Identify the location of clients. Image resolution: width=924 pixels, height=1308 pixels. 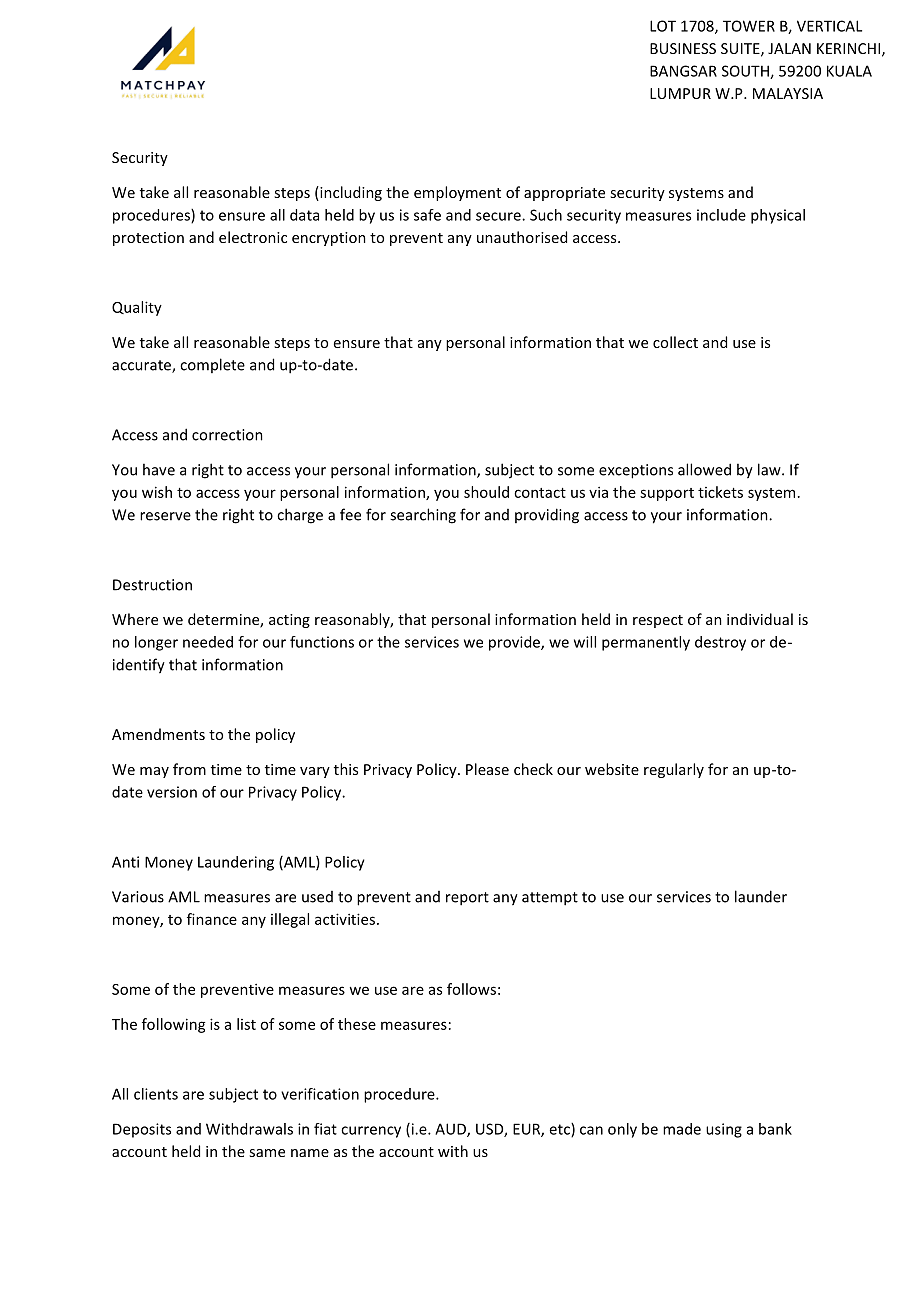
(156, 1094).
